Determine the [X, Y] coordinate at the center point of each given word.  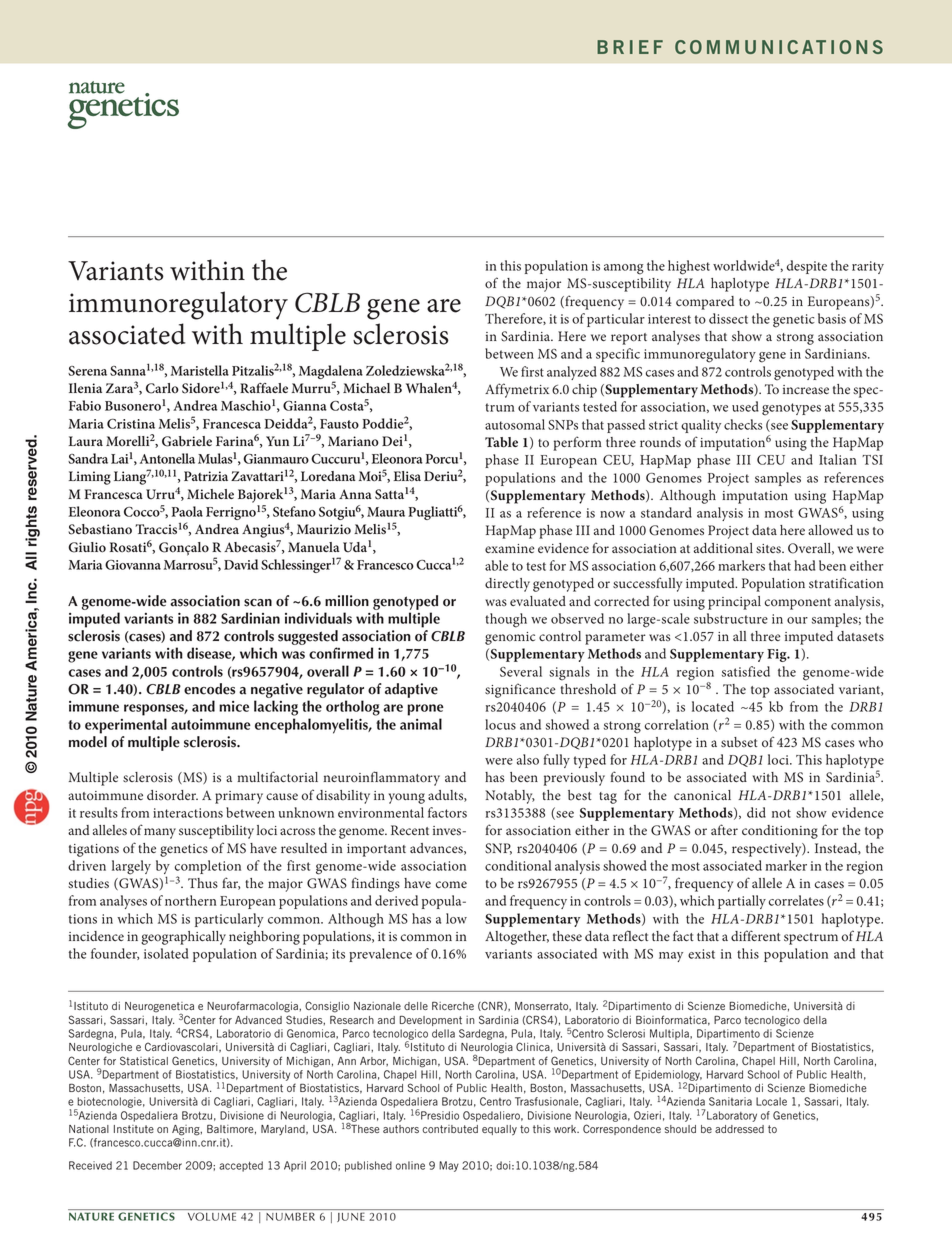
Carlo [162, 388]
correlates [796, 900]
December [157, 1165]
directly [507, 585]
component [798, 604]
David [241, 564]
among [624, 269]
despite [806, 267]
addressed [739, 1129]
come [451, 884]
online [410, 1165]
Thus [203, 883]
